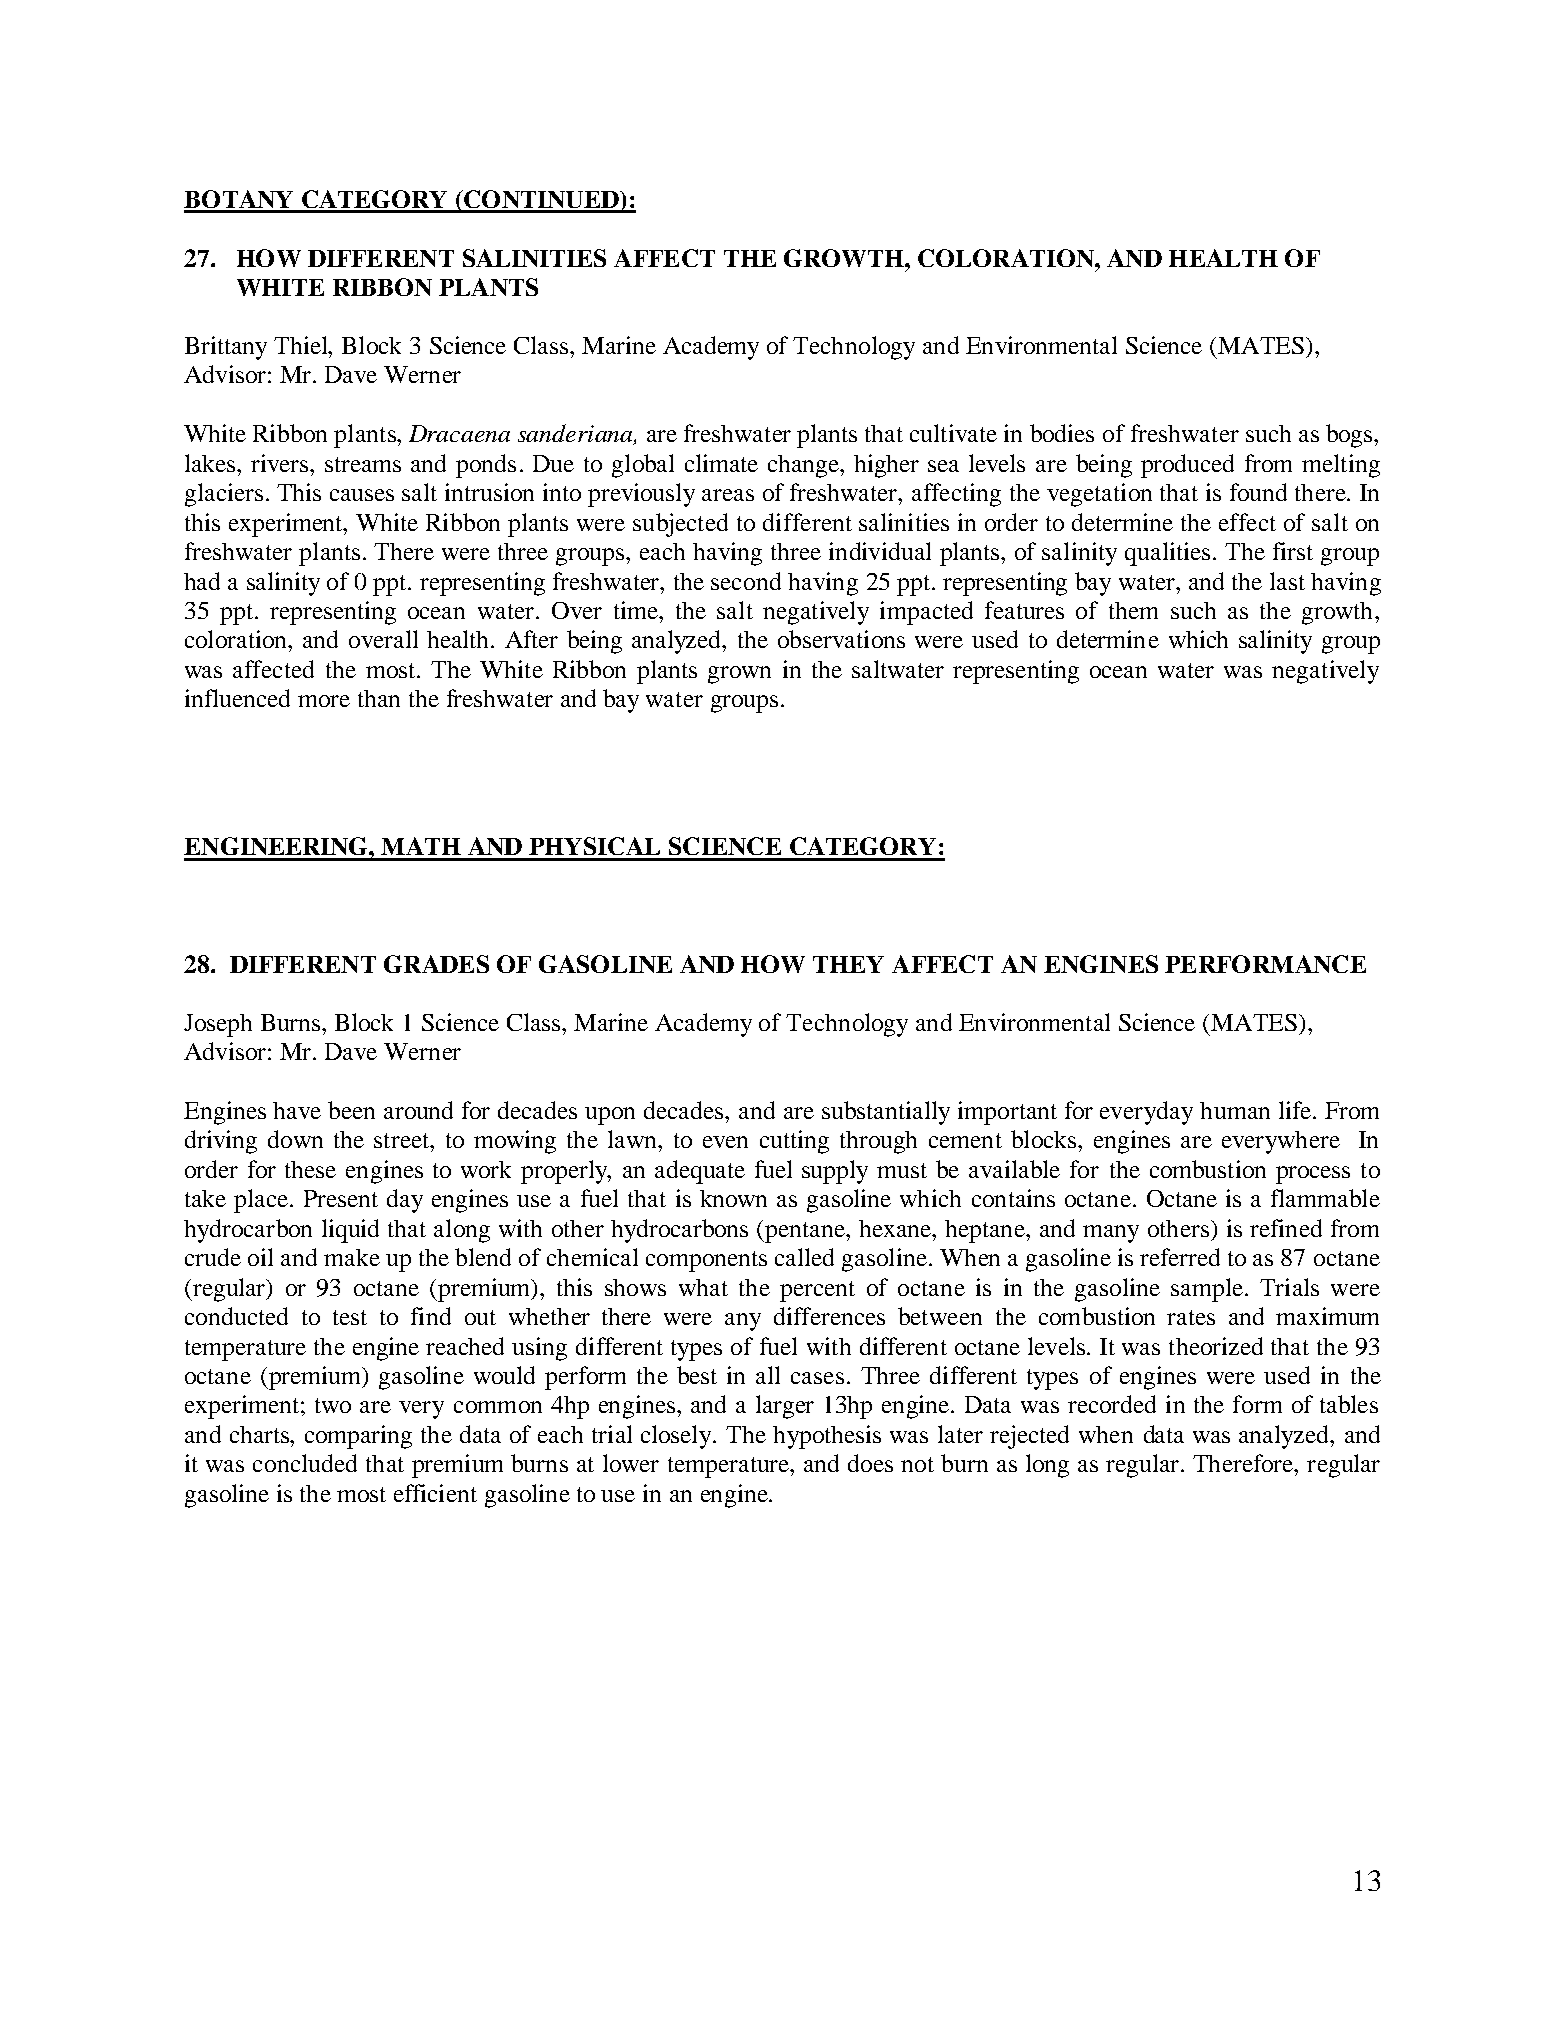  What do you see at coordinates (351, 1110) in the page?
I see `been` at bounding box center [351, 1110].
